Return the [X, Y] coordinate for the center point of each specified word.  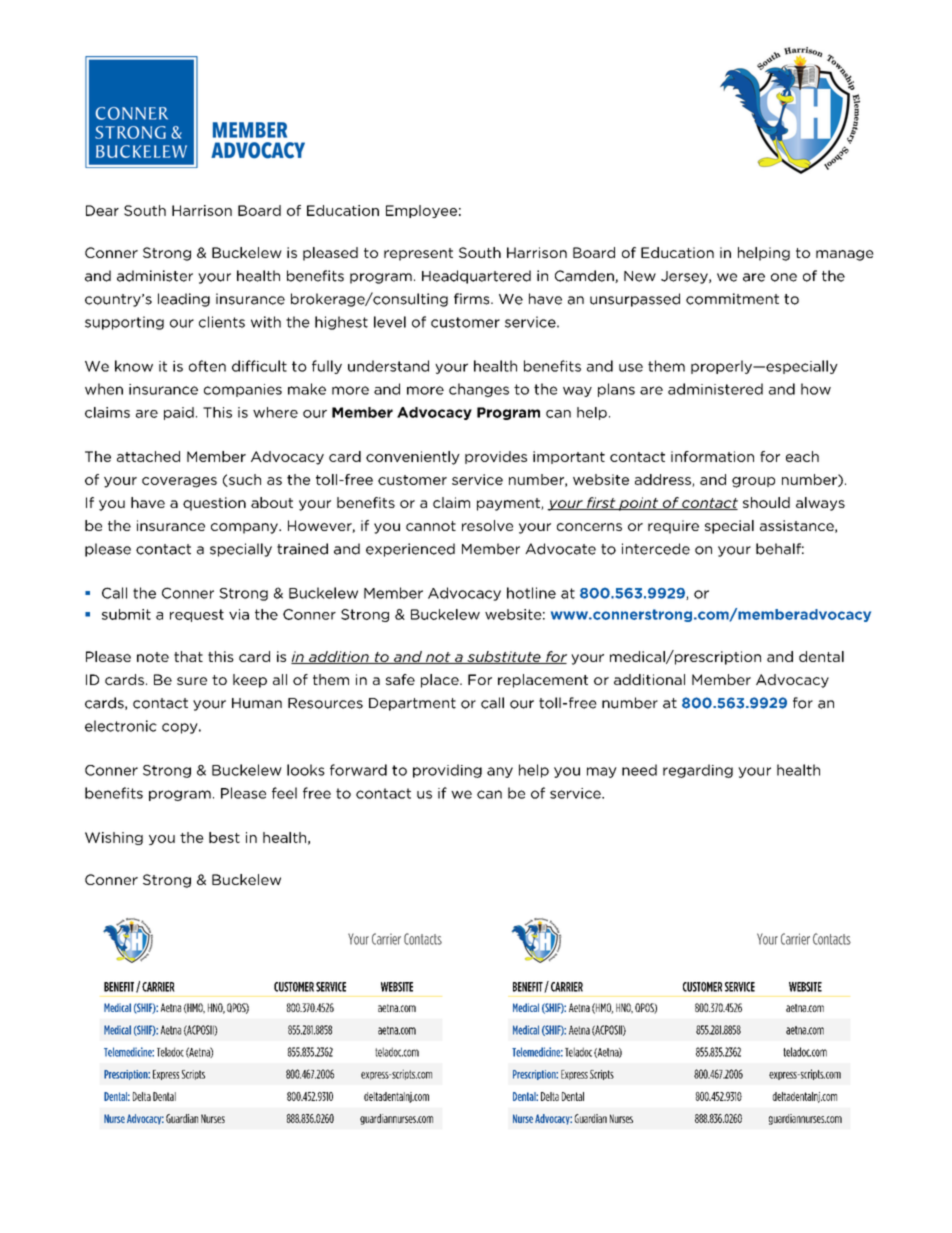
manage [845, 255]
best [224, 837]
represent [418, 254]
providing [447, 771]
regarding [698, 771]
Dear [102, 210]
